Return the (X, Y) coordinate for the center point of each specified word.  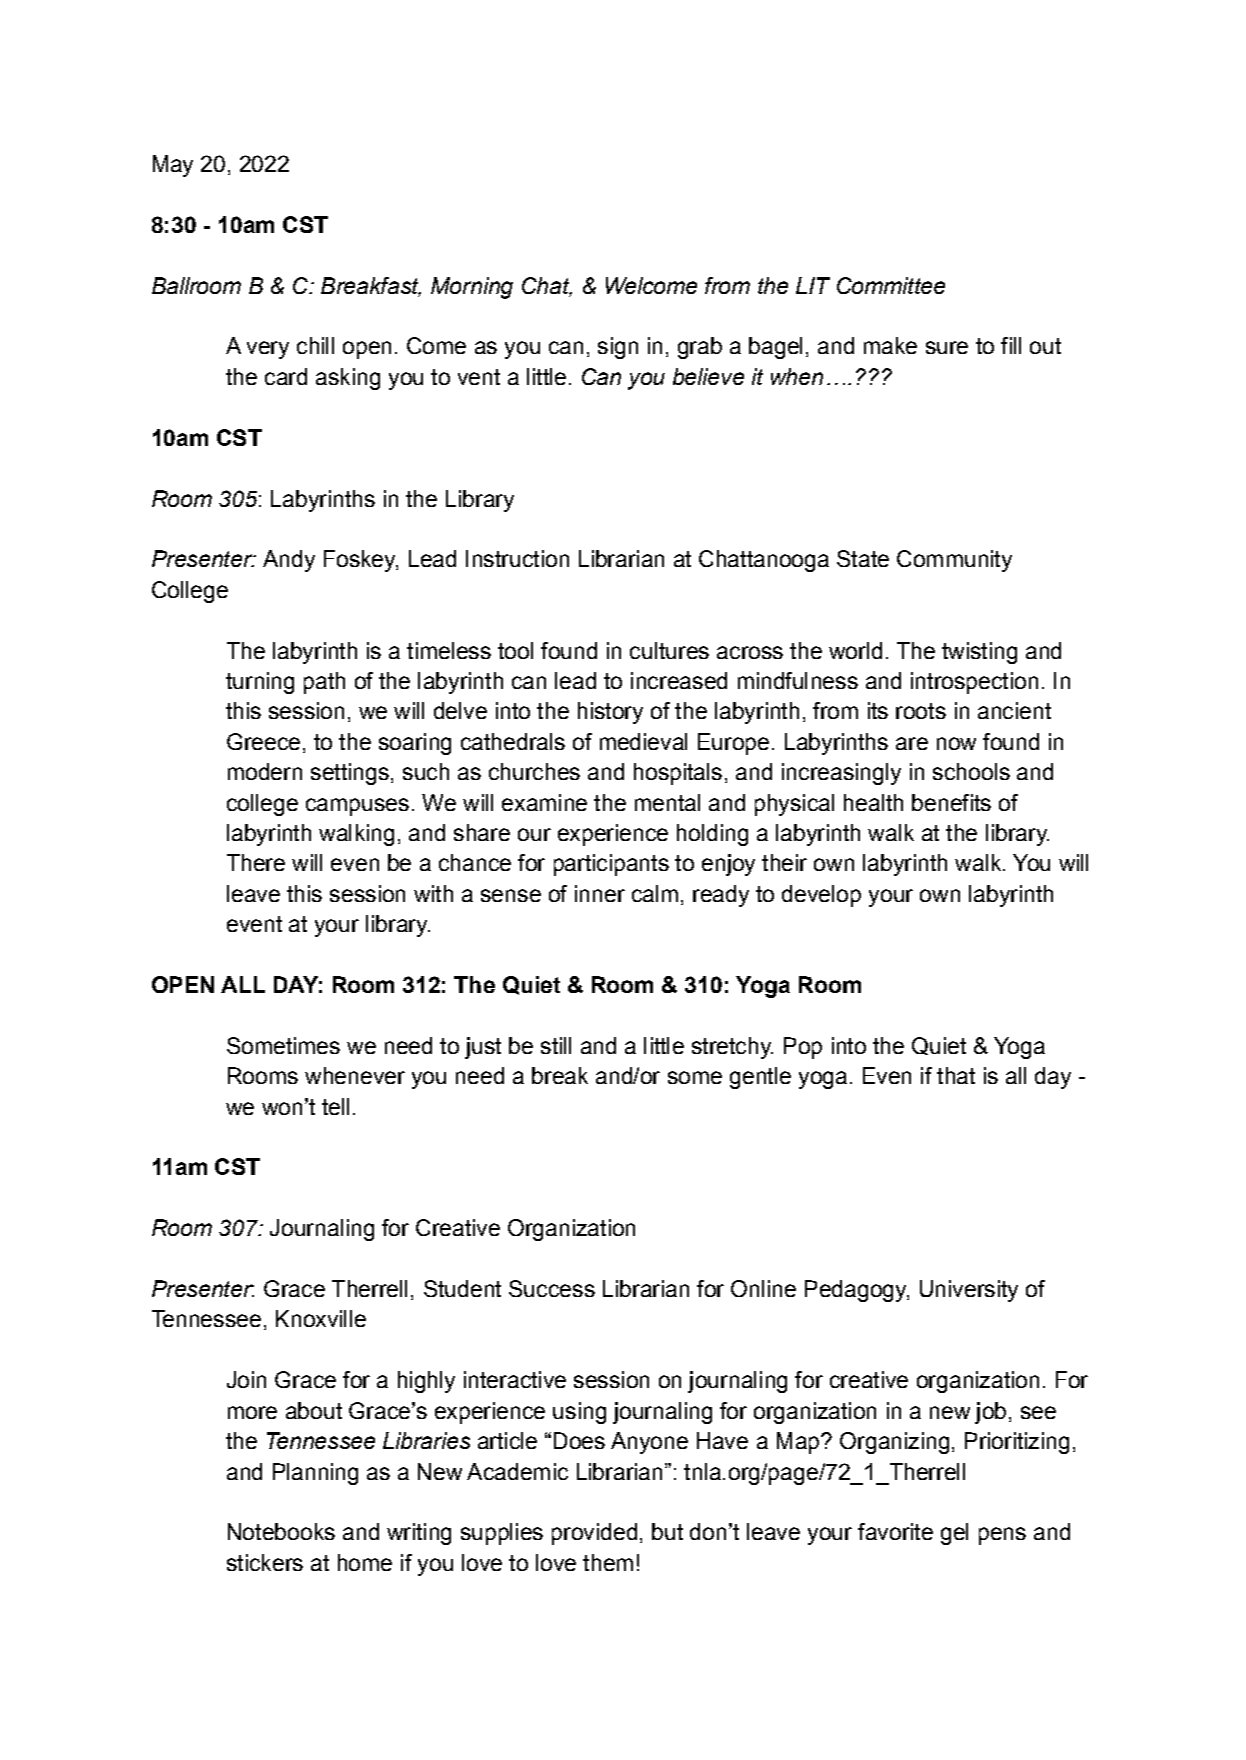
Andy (289, 561)
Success (552, 1288)
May (173, 166)
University (969, 1291)
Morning (472, 288)
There (256, 862)
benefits (951, 802)
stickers (265, 1562)
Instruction (517, 558)
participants (611, 865)
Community (954, 561)
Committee (891, 285)
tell (335, 1106)
